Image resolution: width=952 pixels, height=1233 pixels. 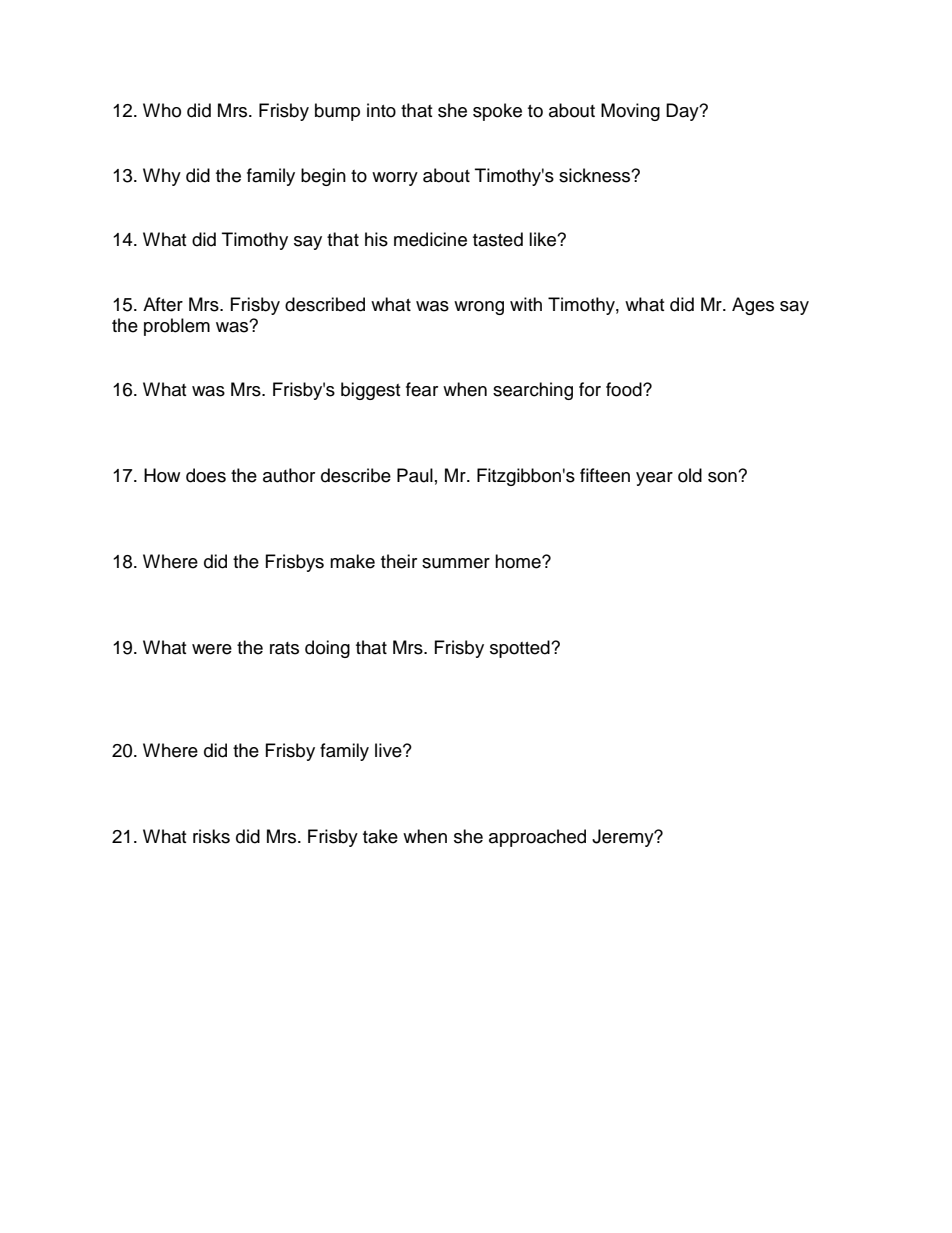 I want to click on does, so click(x=206, y=475).
